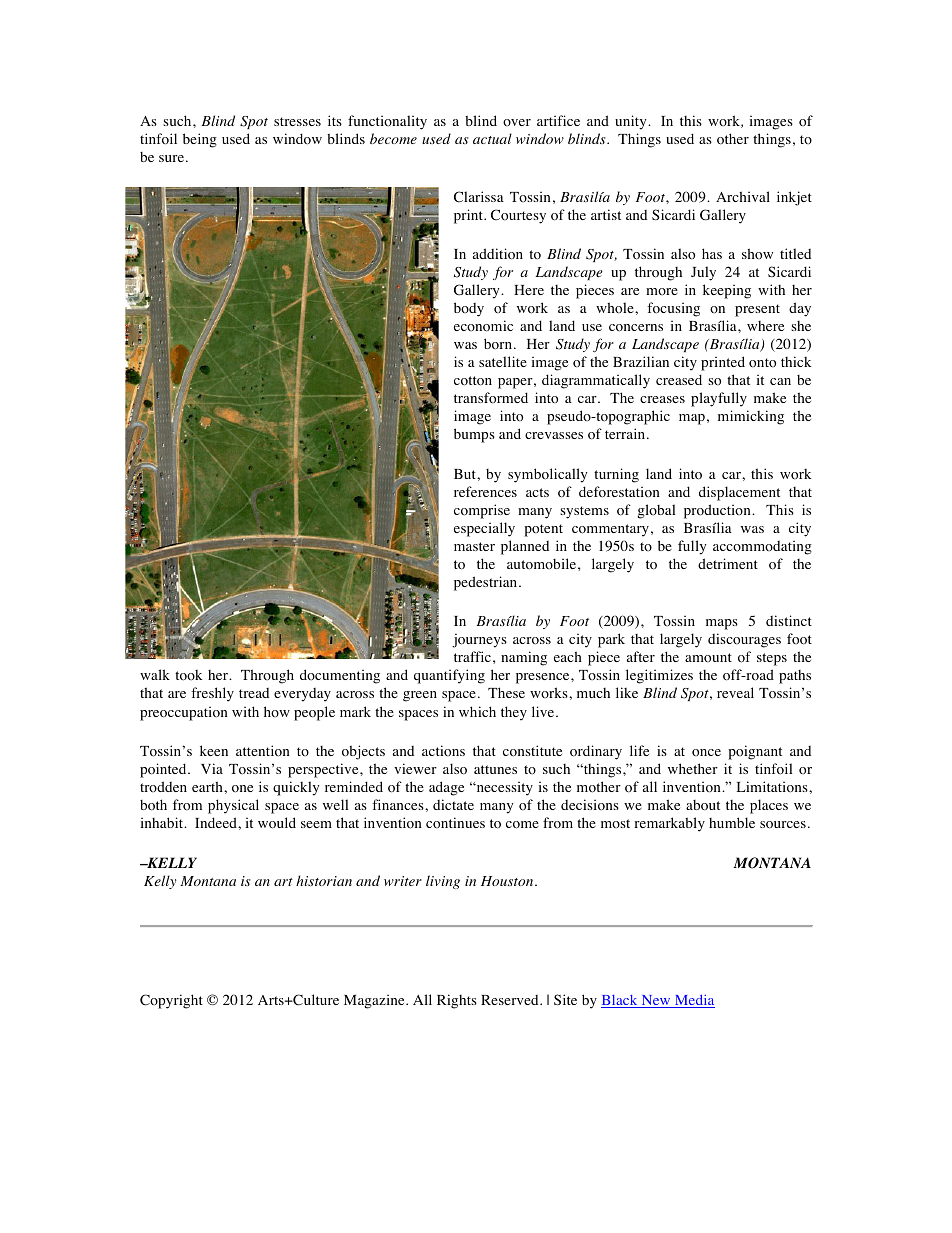 This document has height=1233, width=952. I want to click on born, so click(499, 344).
